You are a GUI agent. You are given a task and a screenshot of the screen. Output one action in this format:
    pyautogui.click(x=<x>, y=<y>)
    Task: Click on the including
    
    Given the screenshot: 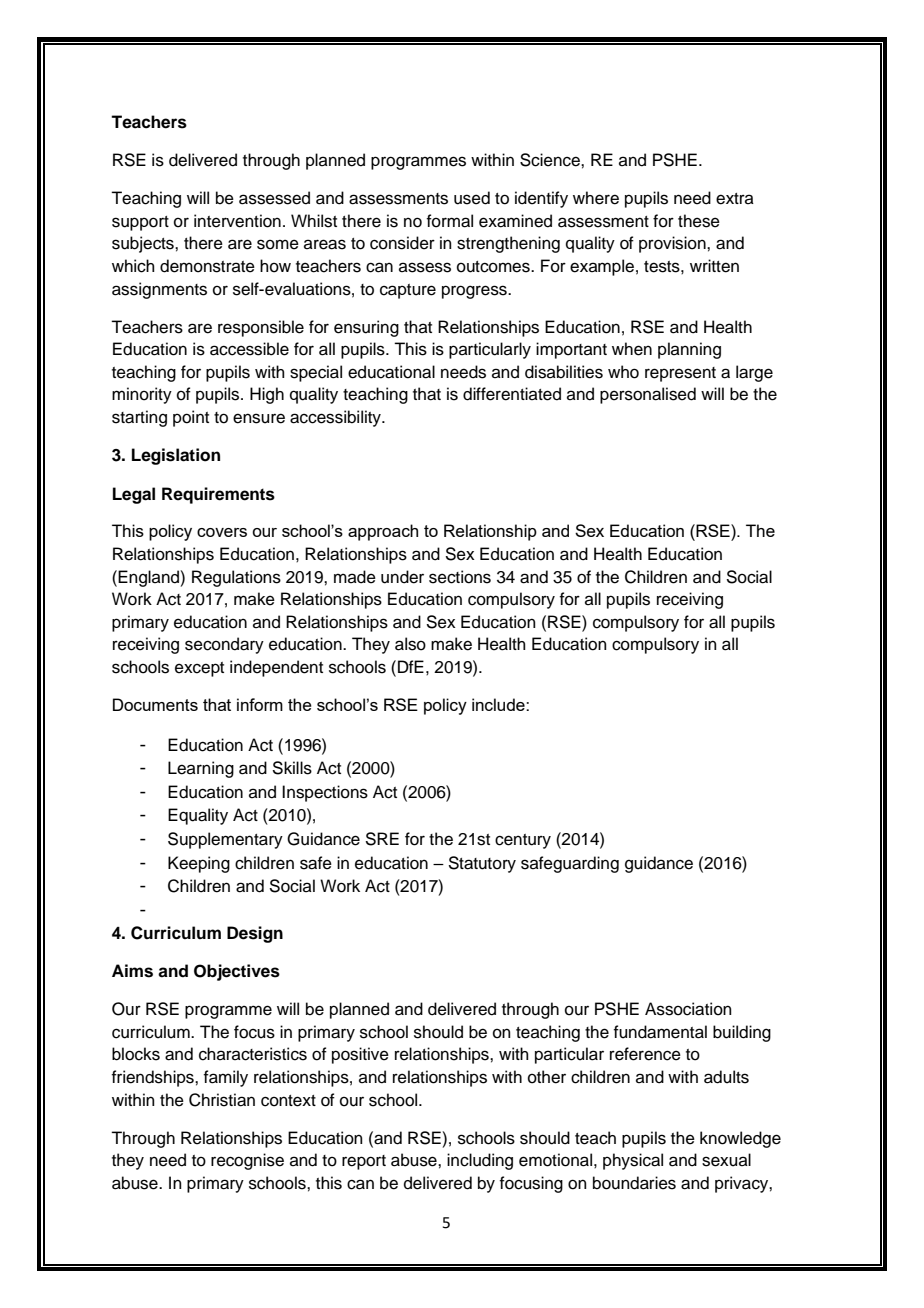 What is the action you would take?
    pyautogui.click(x=480, y=1161)
